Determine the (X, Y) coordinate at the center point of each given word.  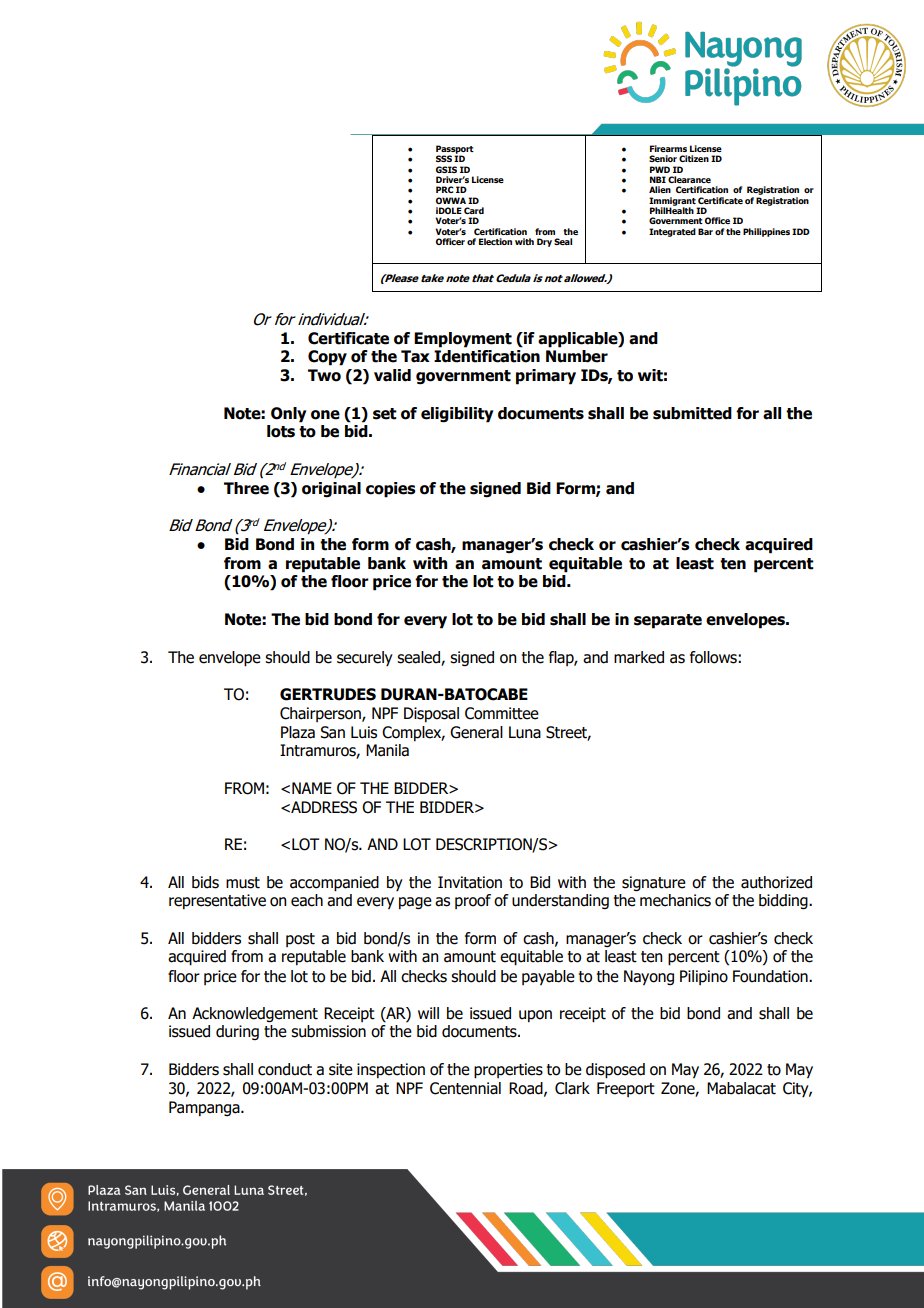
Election (495, 241)
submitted (692, 413)
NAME (312, 788)
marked (639, 657)
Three (246, 488)
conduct (285, 1069)
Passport (455, 150)
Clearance (689, 179)
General (476, 732)
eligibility (457, 415)
